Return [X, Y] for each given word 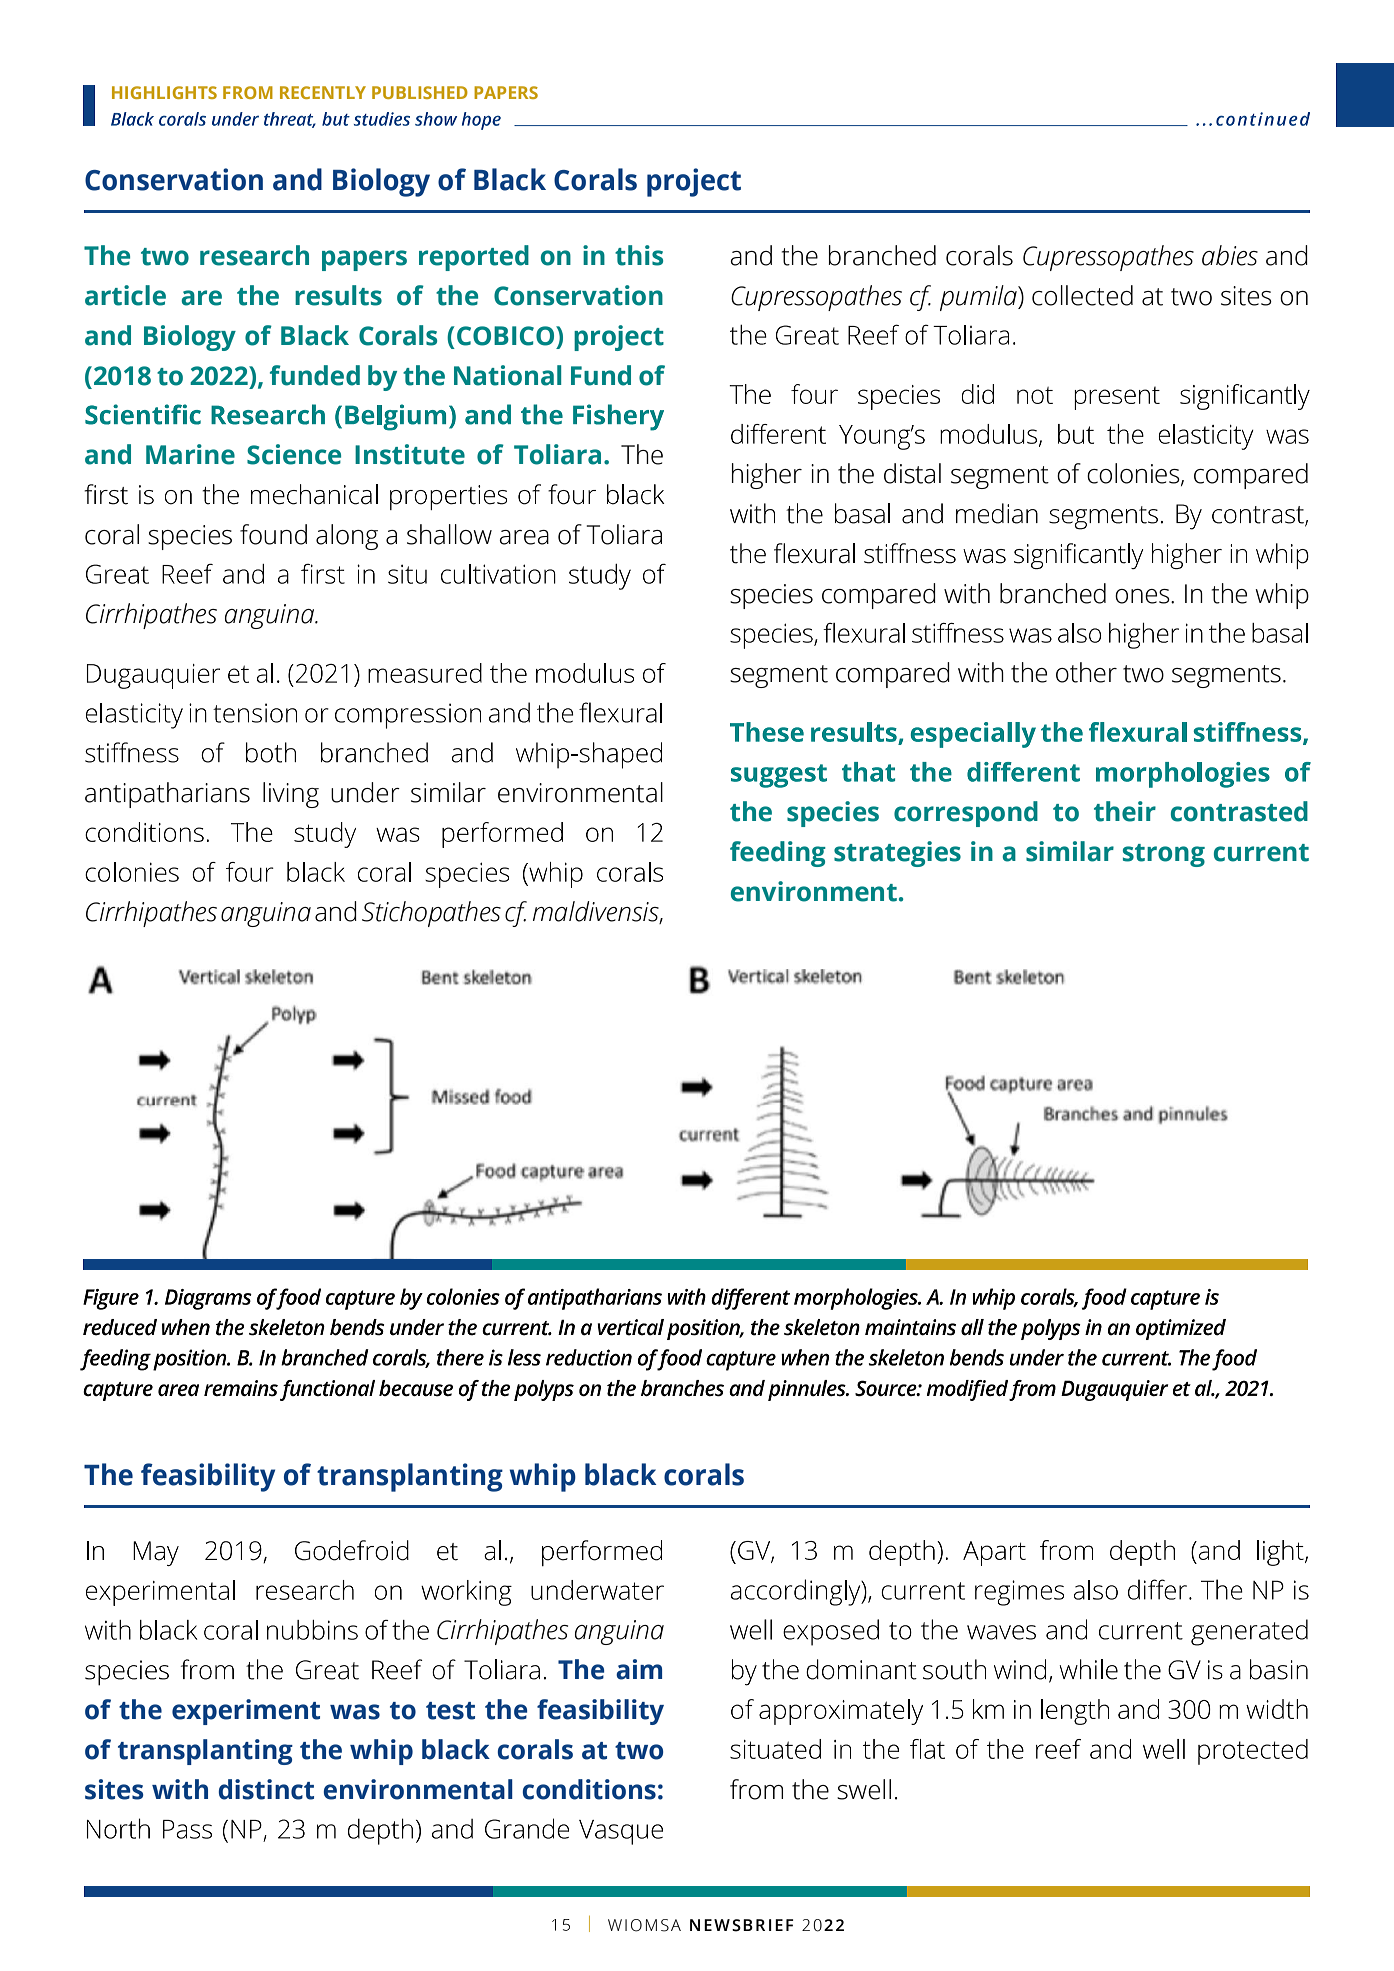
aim [639, 1669]
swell [864, 1789]
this [639, 255]
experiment [246, 1712]
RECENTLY [323, 92]
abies [1230, 255]
